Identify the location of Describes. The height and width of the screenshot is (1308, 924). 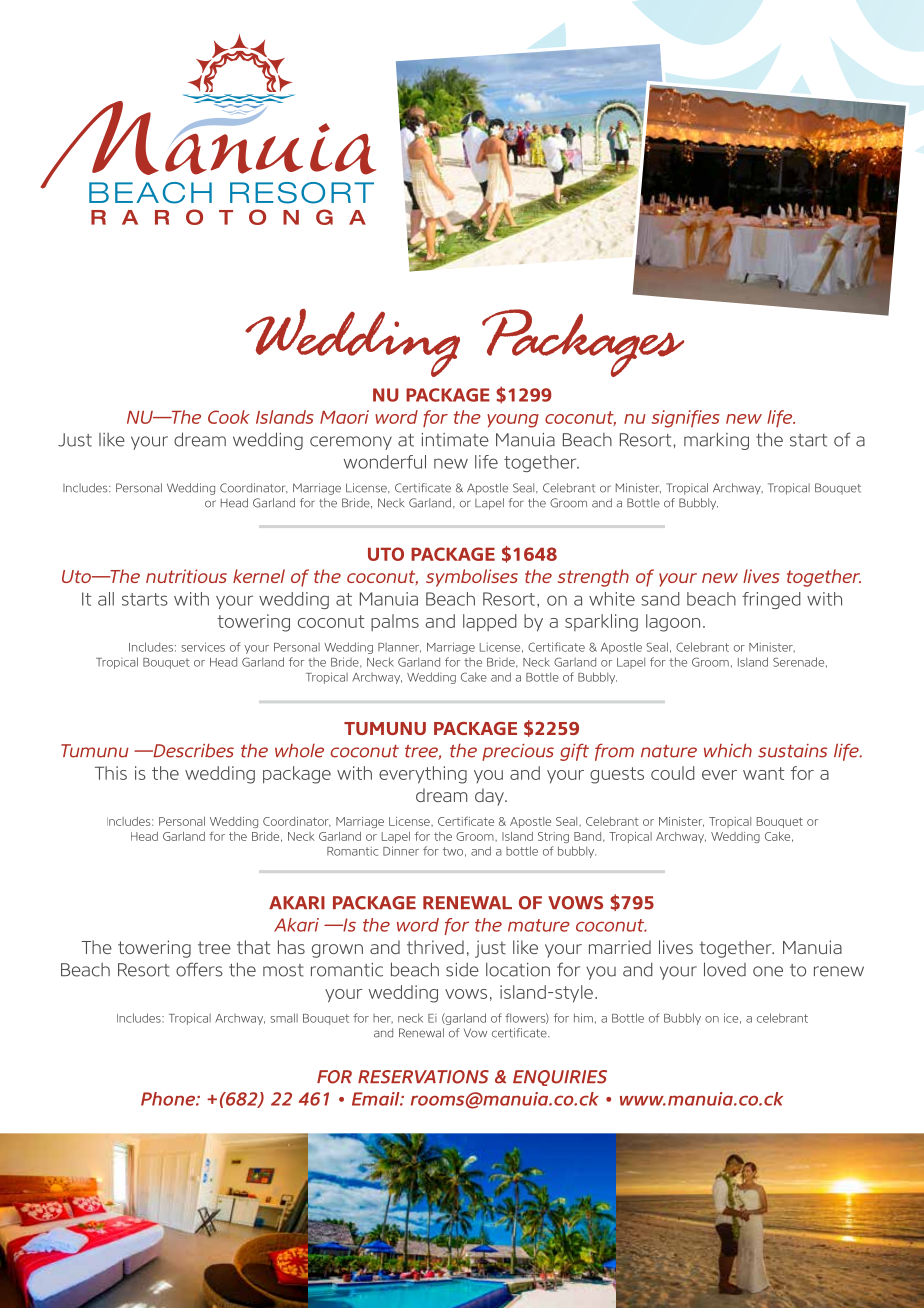
(192, 750).
